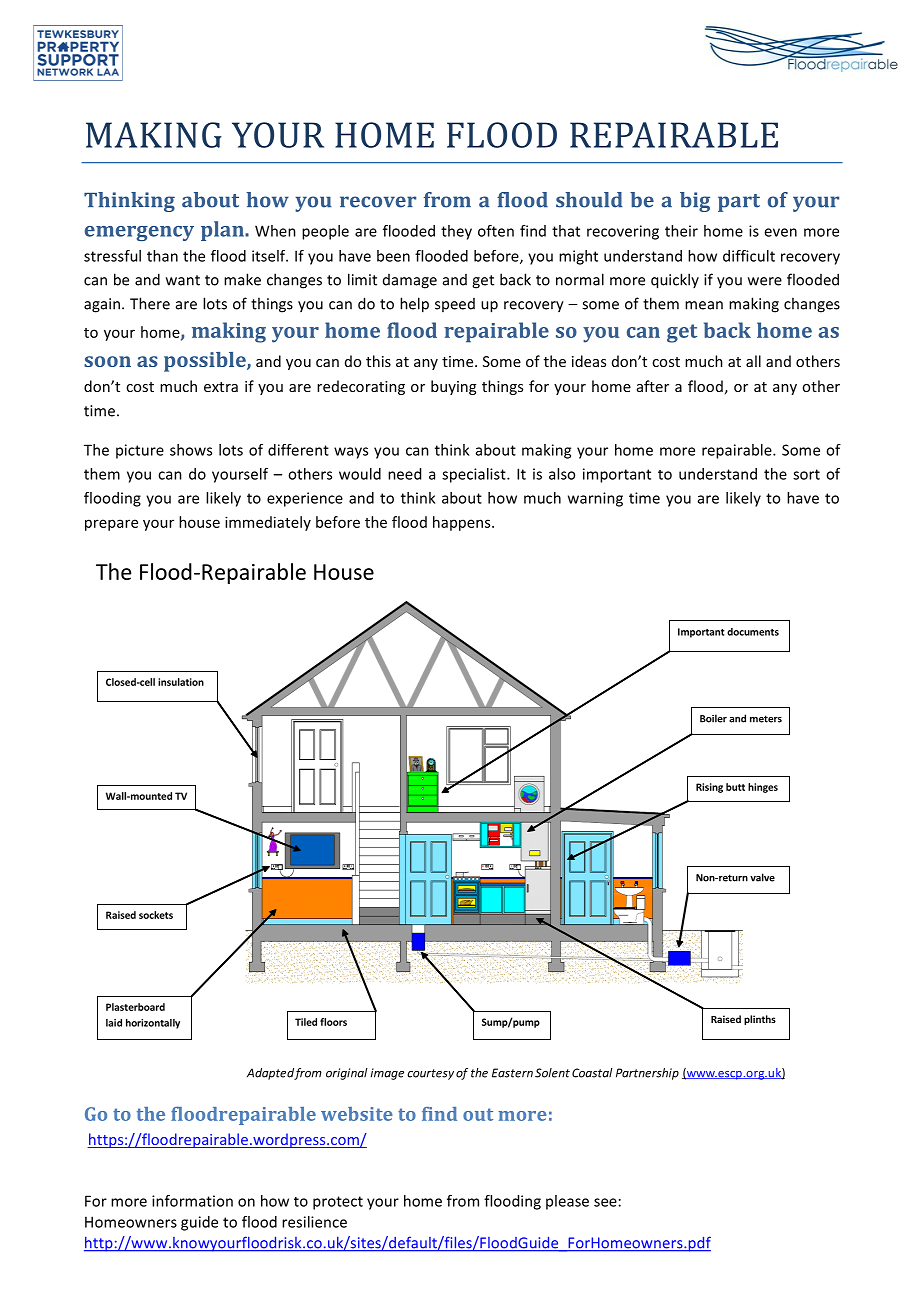 This screenshot has width=924, height=1308. Describe the element at coordinates (463, 523) in the screenshot. I see `happens` at that location.
